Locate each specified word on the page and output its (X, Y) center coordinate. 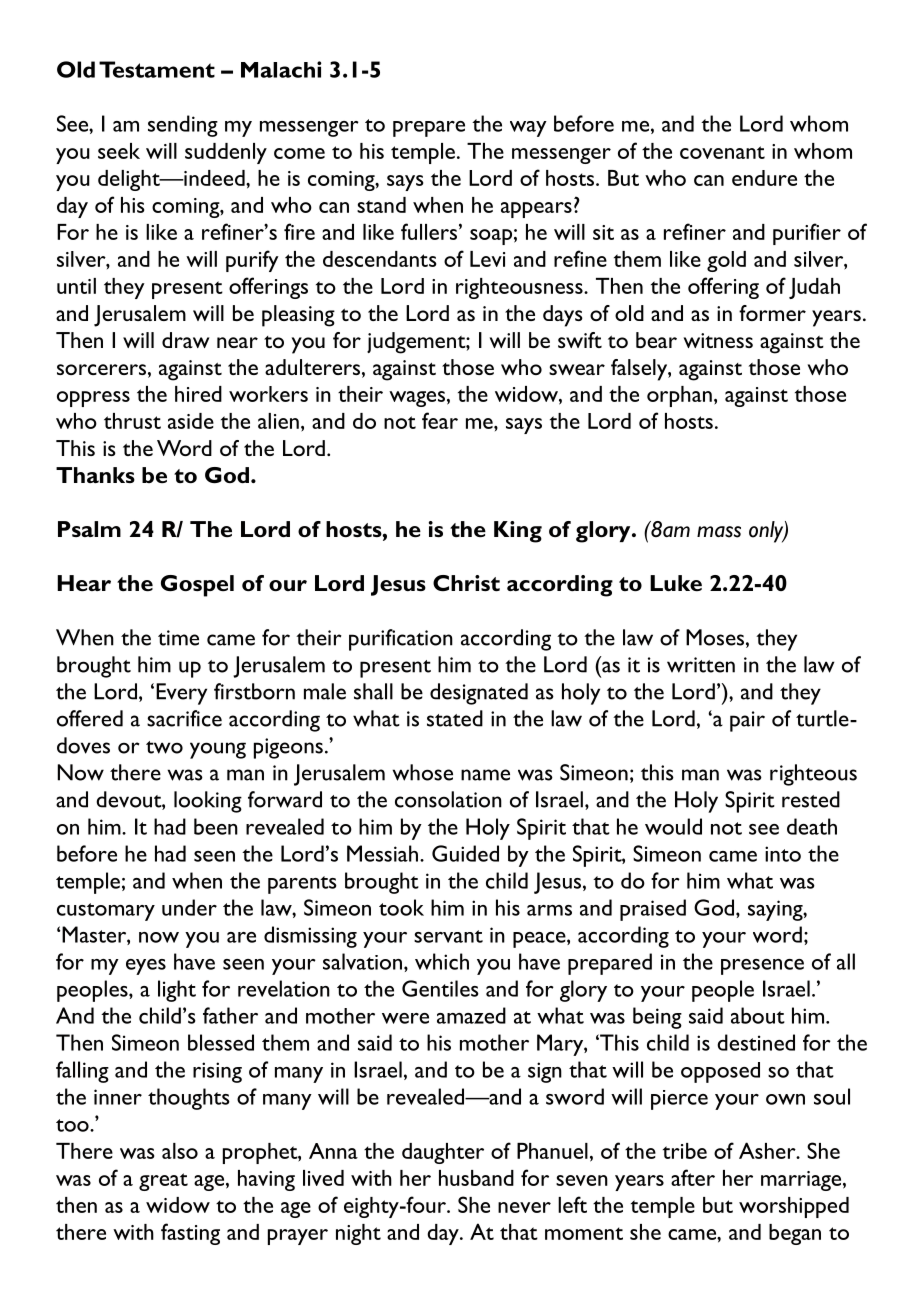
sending (183, 126)
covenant (722, 152)
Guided (465, 853)
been (216, 826)
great (163, 1182)
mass (719, 532)
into (783, 854)
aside (191, 421)
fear (440, 420)
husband (476, 1178)
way (528, 129)
